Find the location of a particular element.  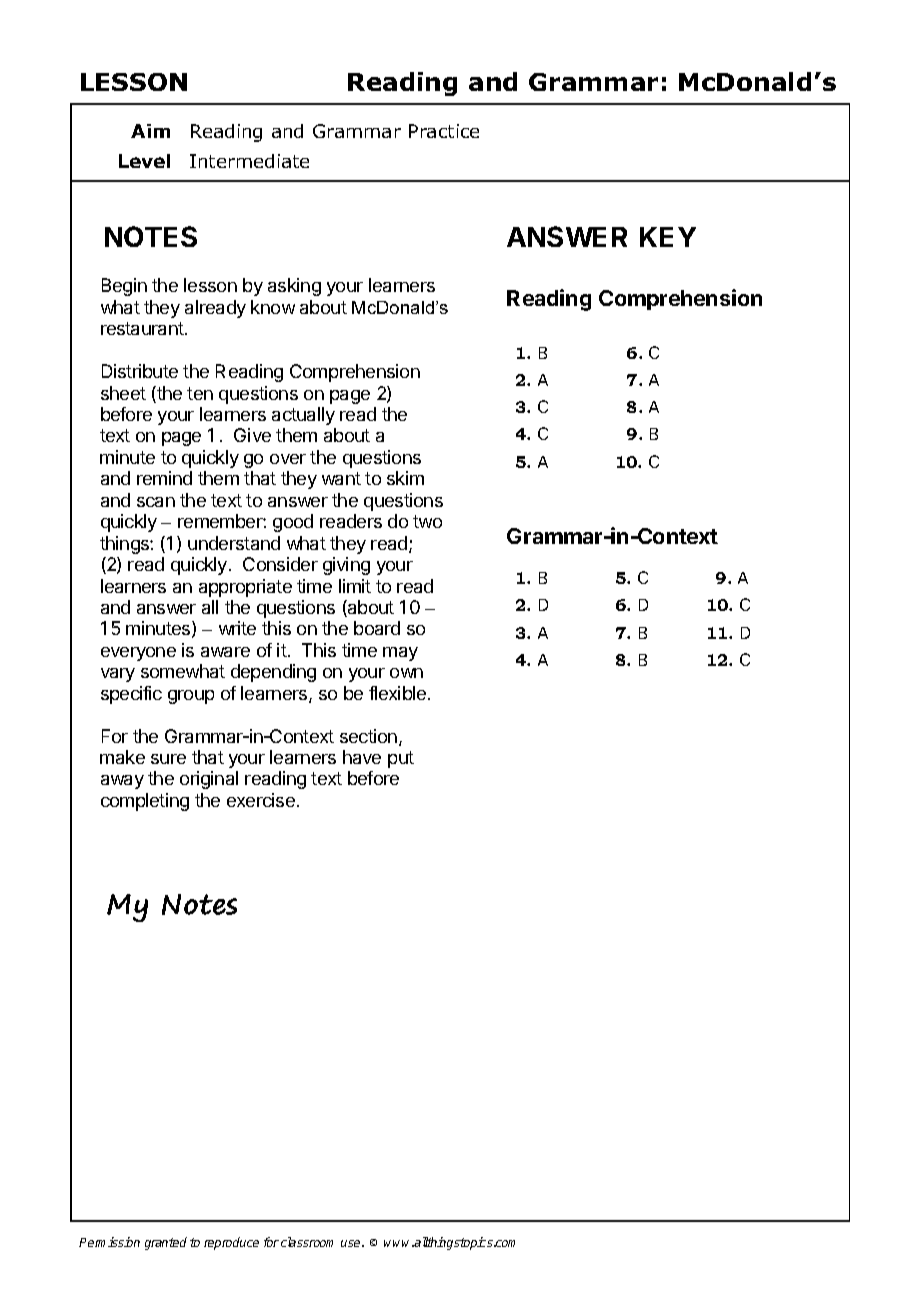

ten is located at coordinates (200, 393).
